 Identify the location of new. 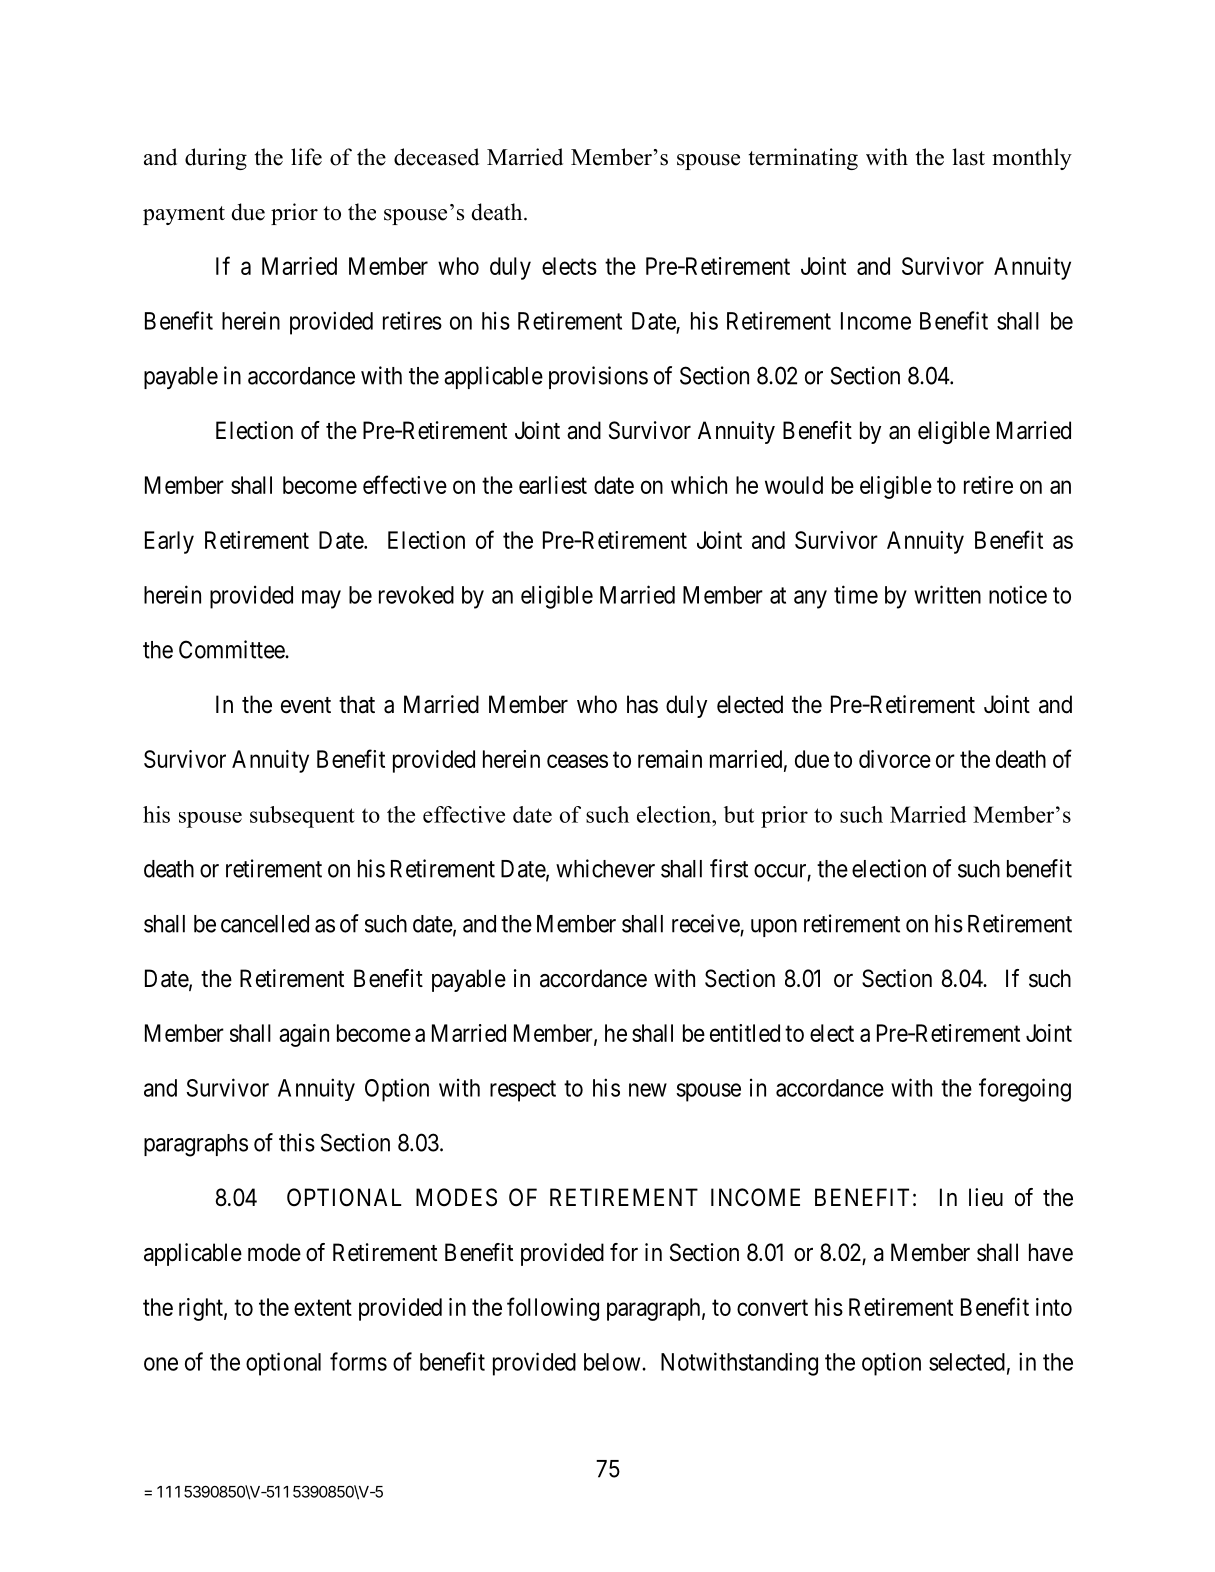
(648, 1090).
